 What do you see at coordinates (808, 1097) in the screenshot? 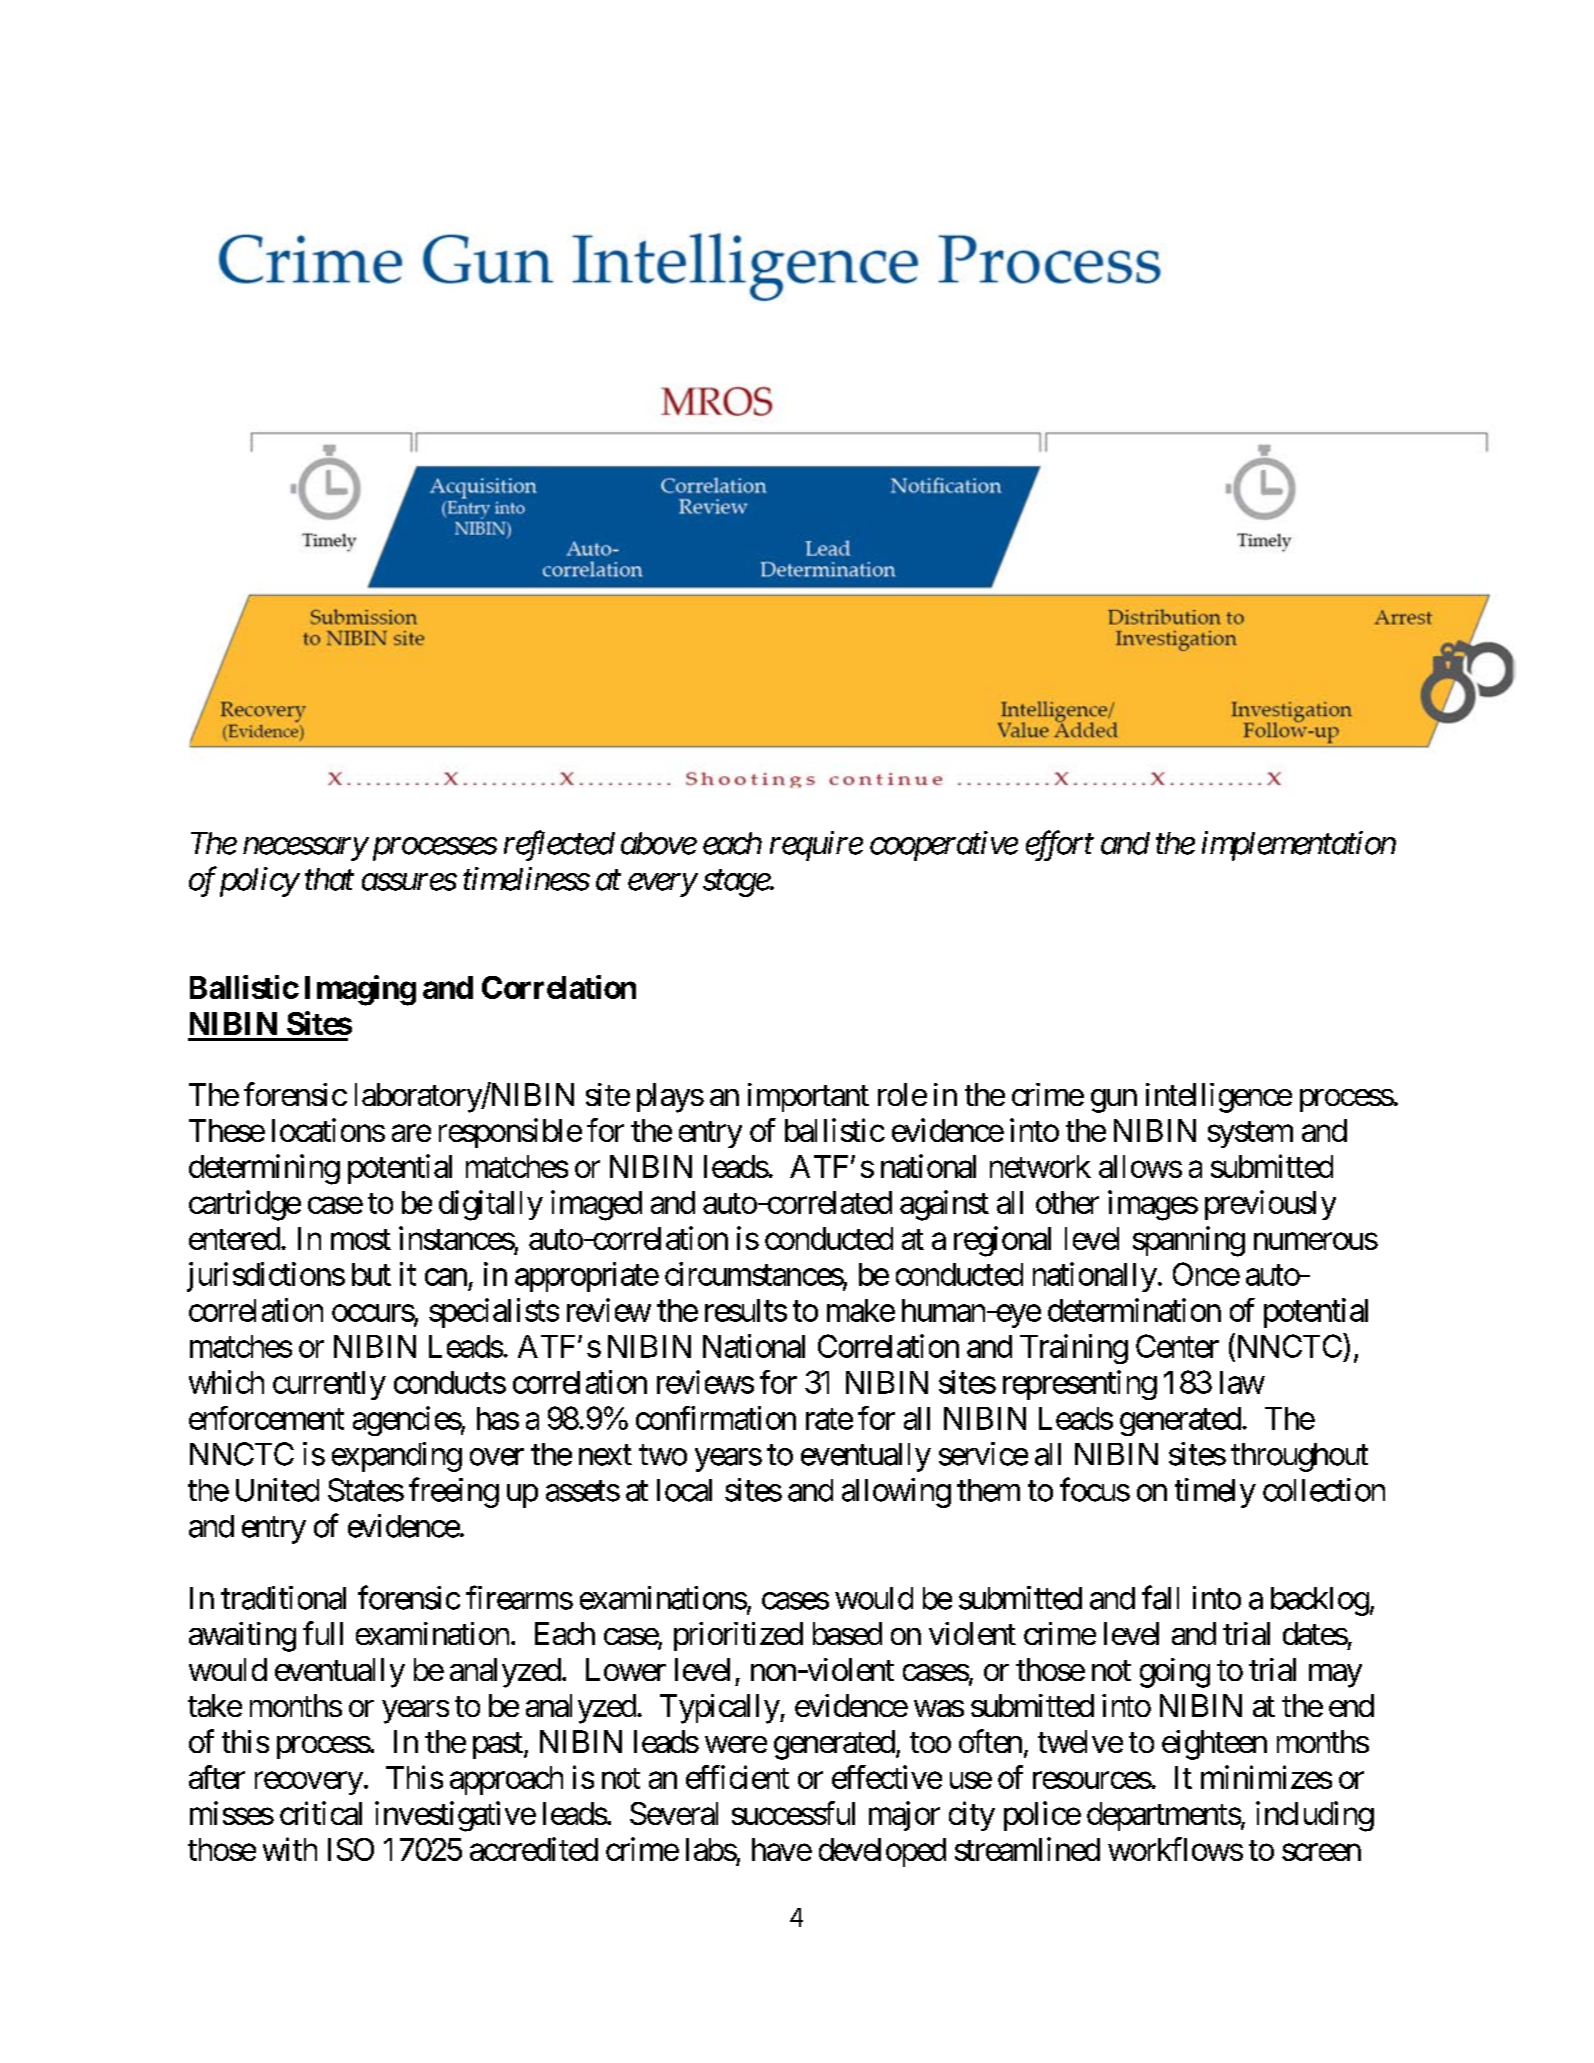
I see `important` at bounding box center [808, 1097].
